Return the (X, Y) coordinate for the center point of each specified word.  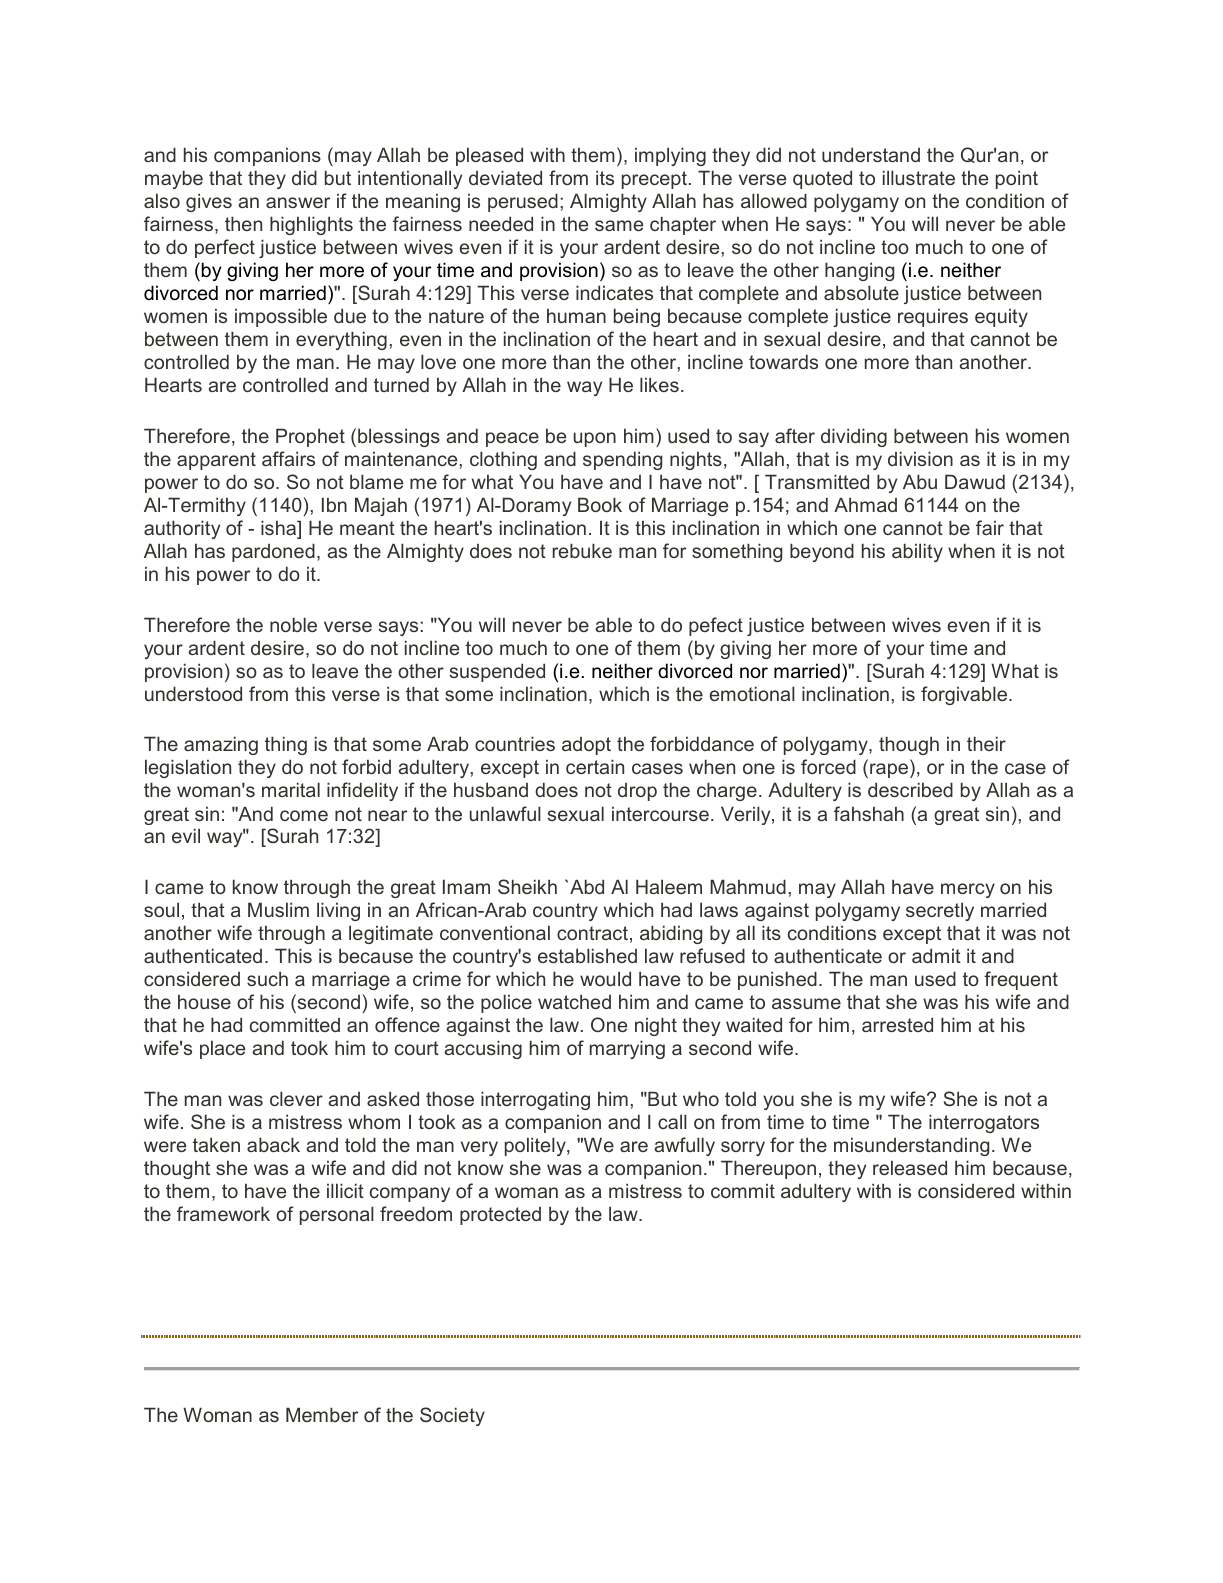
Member (322, 1414)
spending (622, 460)
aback (273, 1144)
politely (536, 1146)
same (619, 225)
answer (298, 202)
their (986, 743)
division (920, 458)
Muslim (278, 909)
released (910, 1167)
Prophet (310, 437)
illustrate (919, 177)
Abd (587, 886)
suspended (497, 672)
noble (293, 624)
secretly (940, 911)
